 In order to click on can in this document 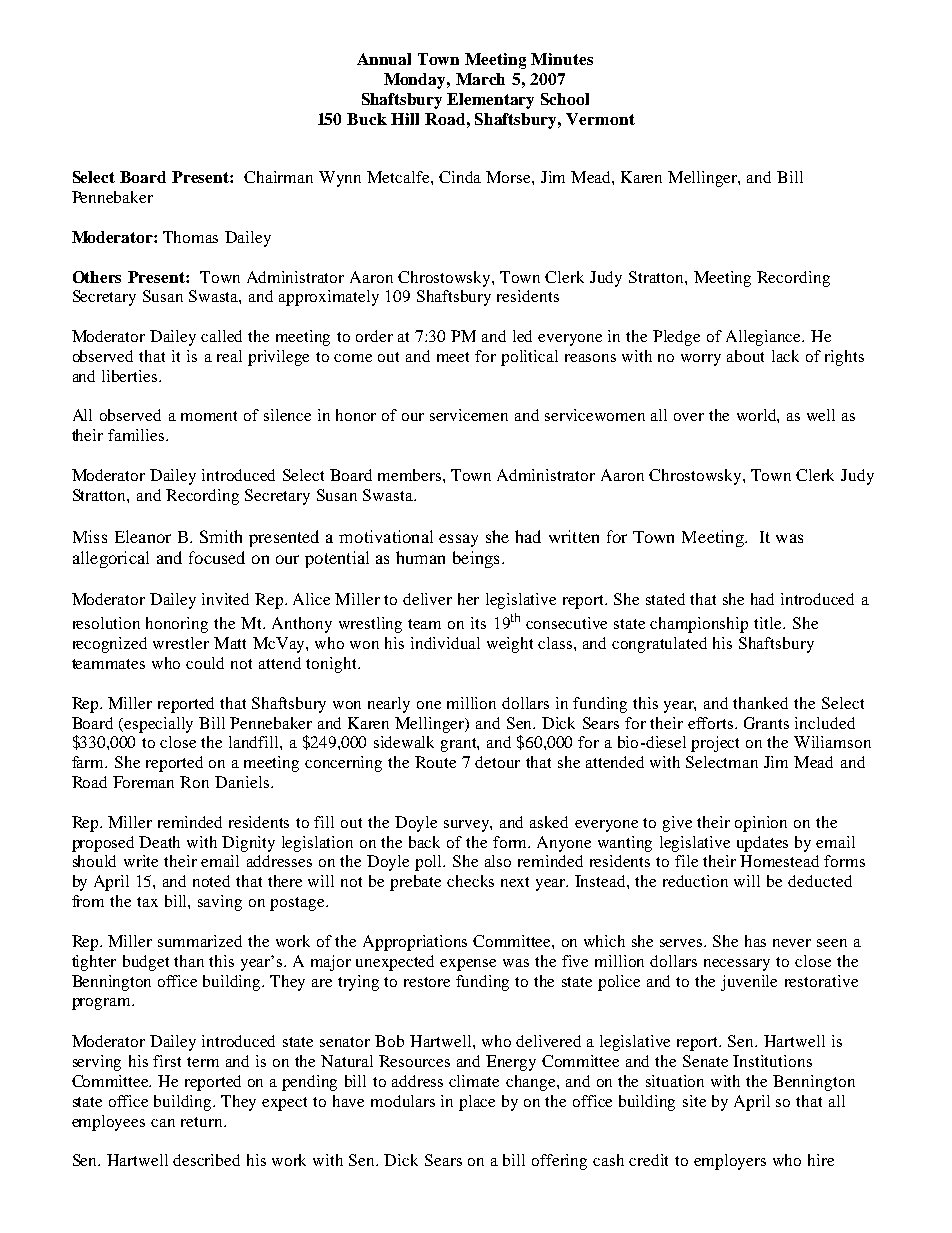, I will do `click(163, 1123)`.
